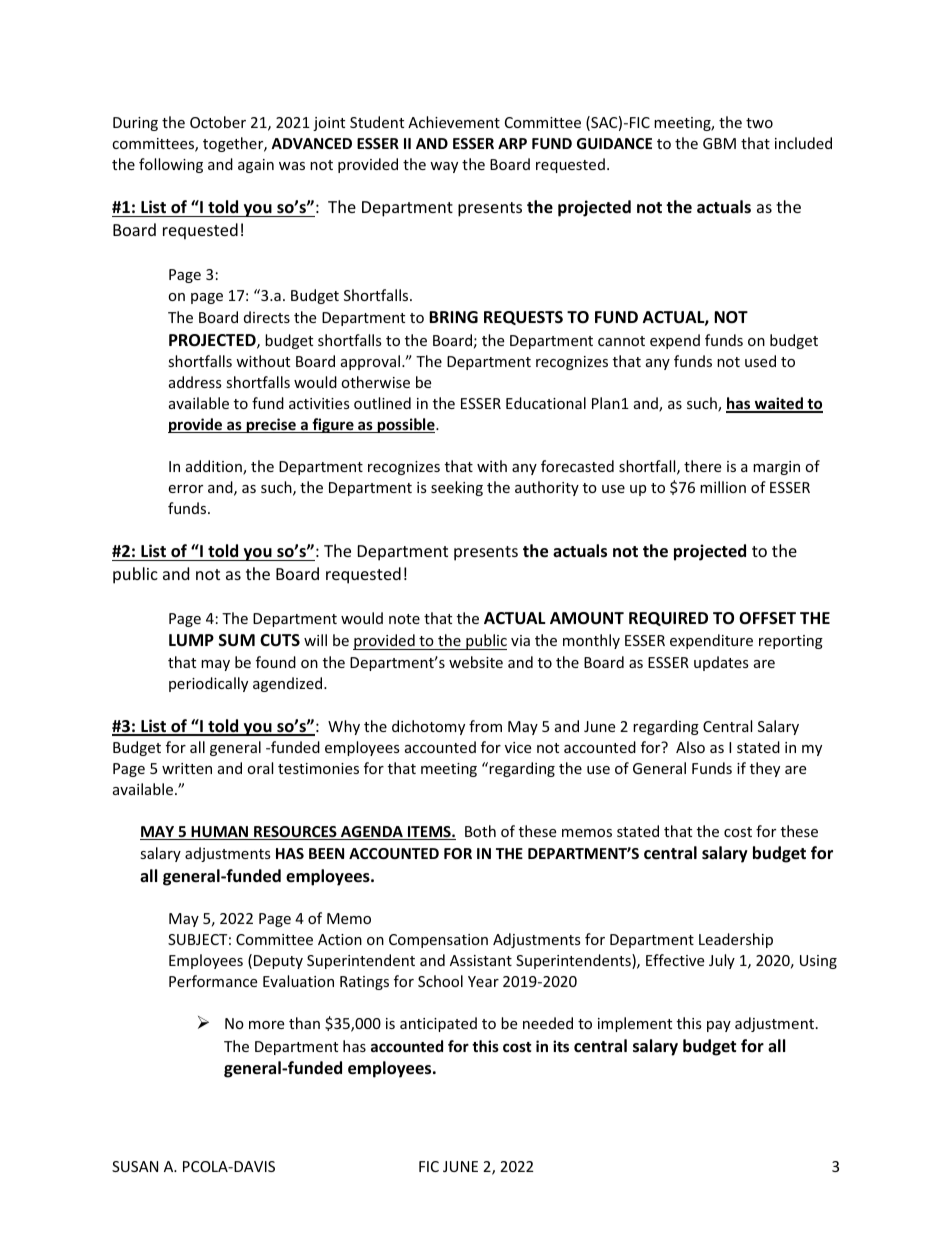  What do you see at coordinates (721, 663) in the screenshot?
I see `updates` at bounding box center [721, 663].
